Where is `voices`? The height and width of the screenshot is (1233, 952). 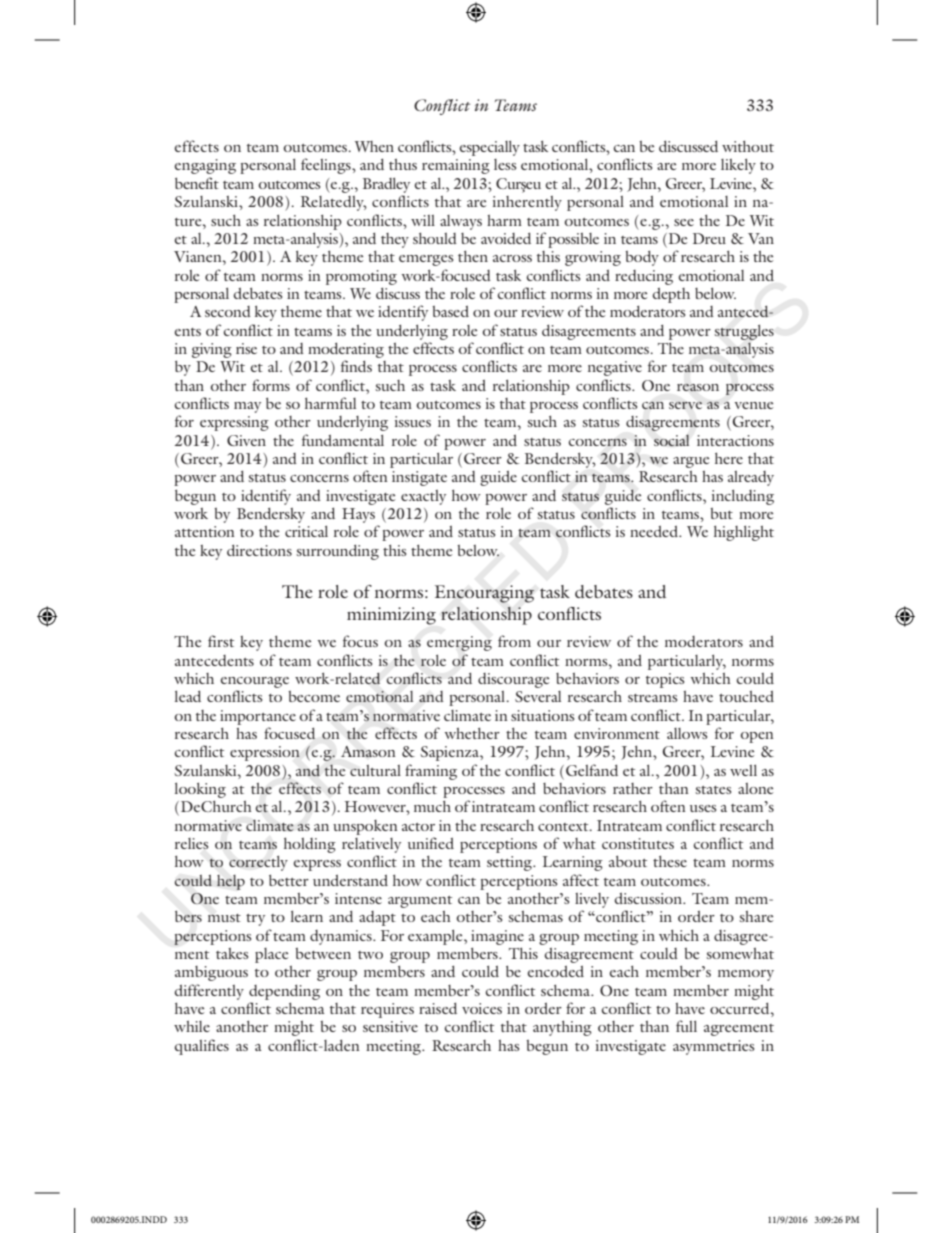
voices is located at coordinates (482, 1008).
